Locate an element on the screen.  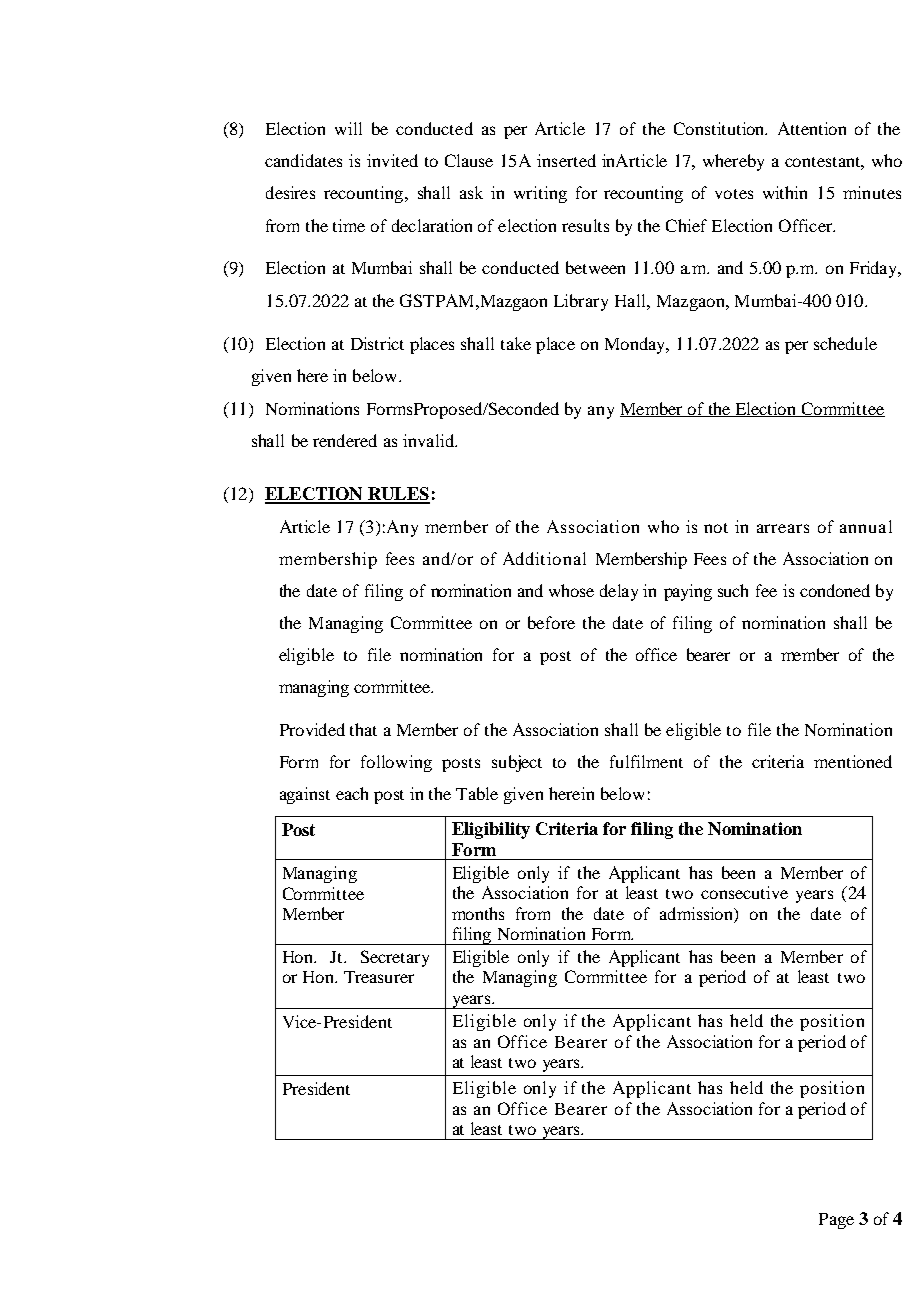
condoned is located at coordinates (835, 590).
